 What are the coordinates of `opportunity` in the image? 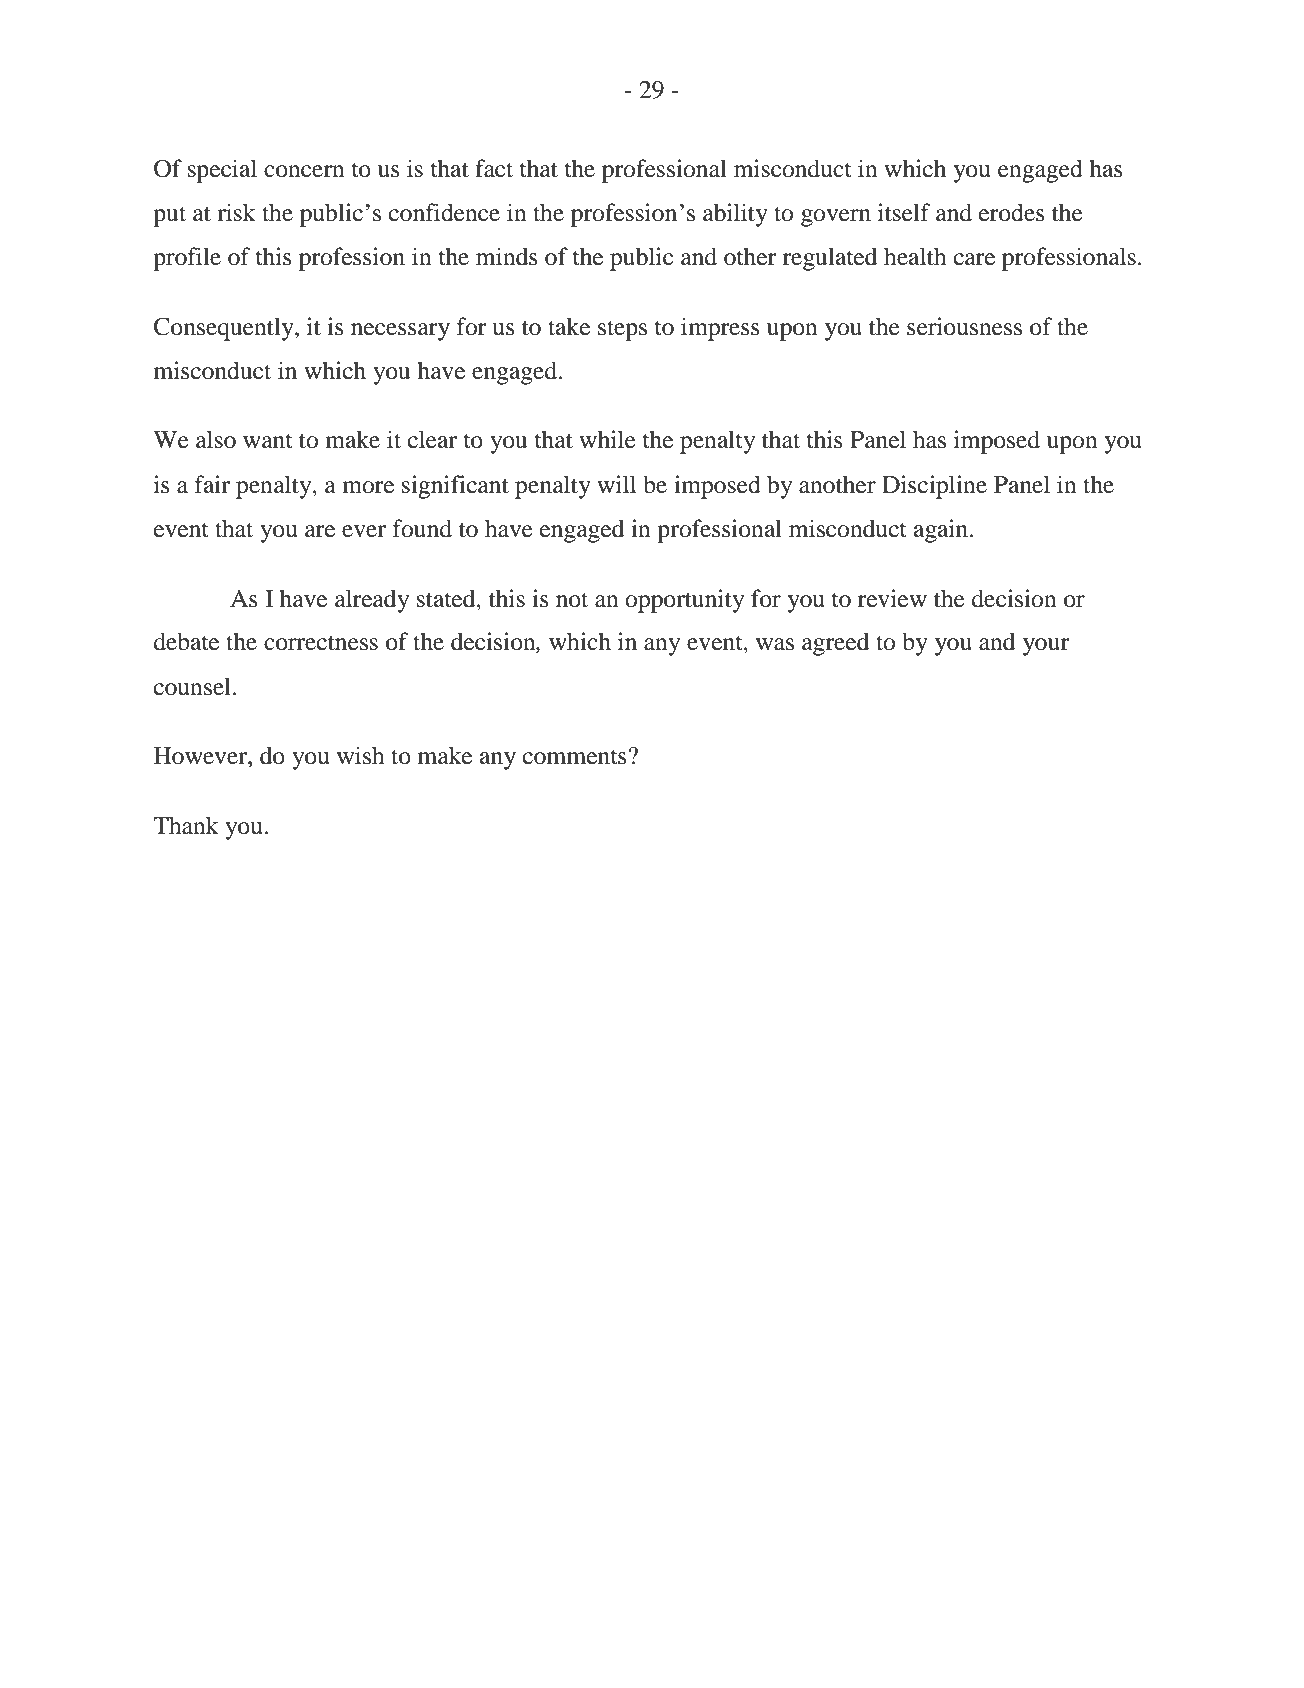 It's located at (684, 601).
